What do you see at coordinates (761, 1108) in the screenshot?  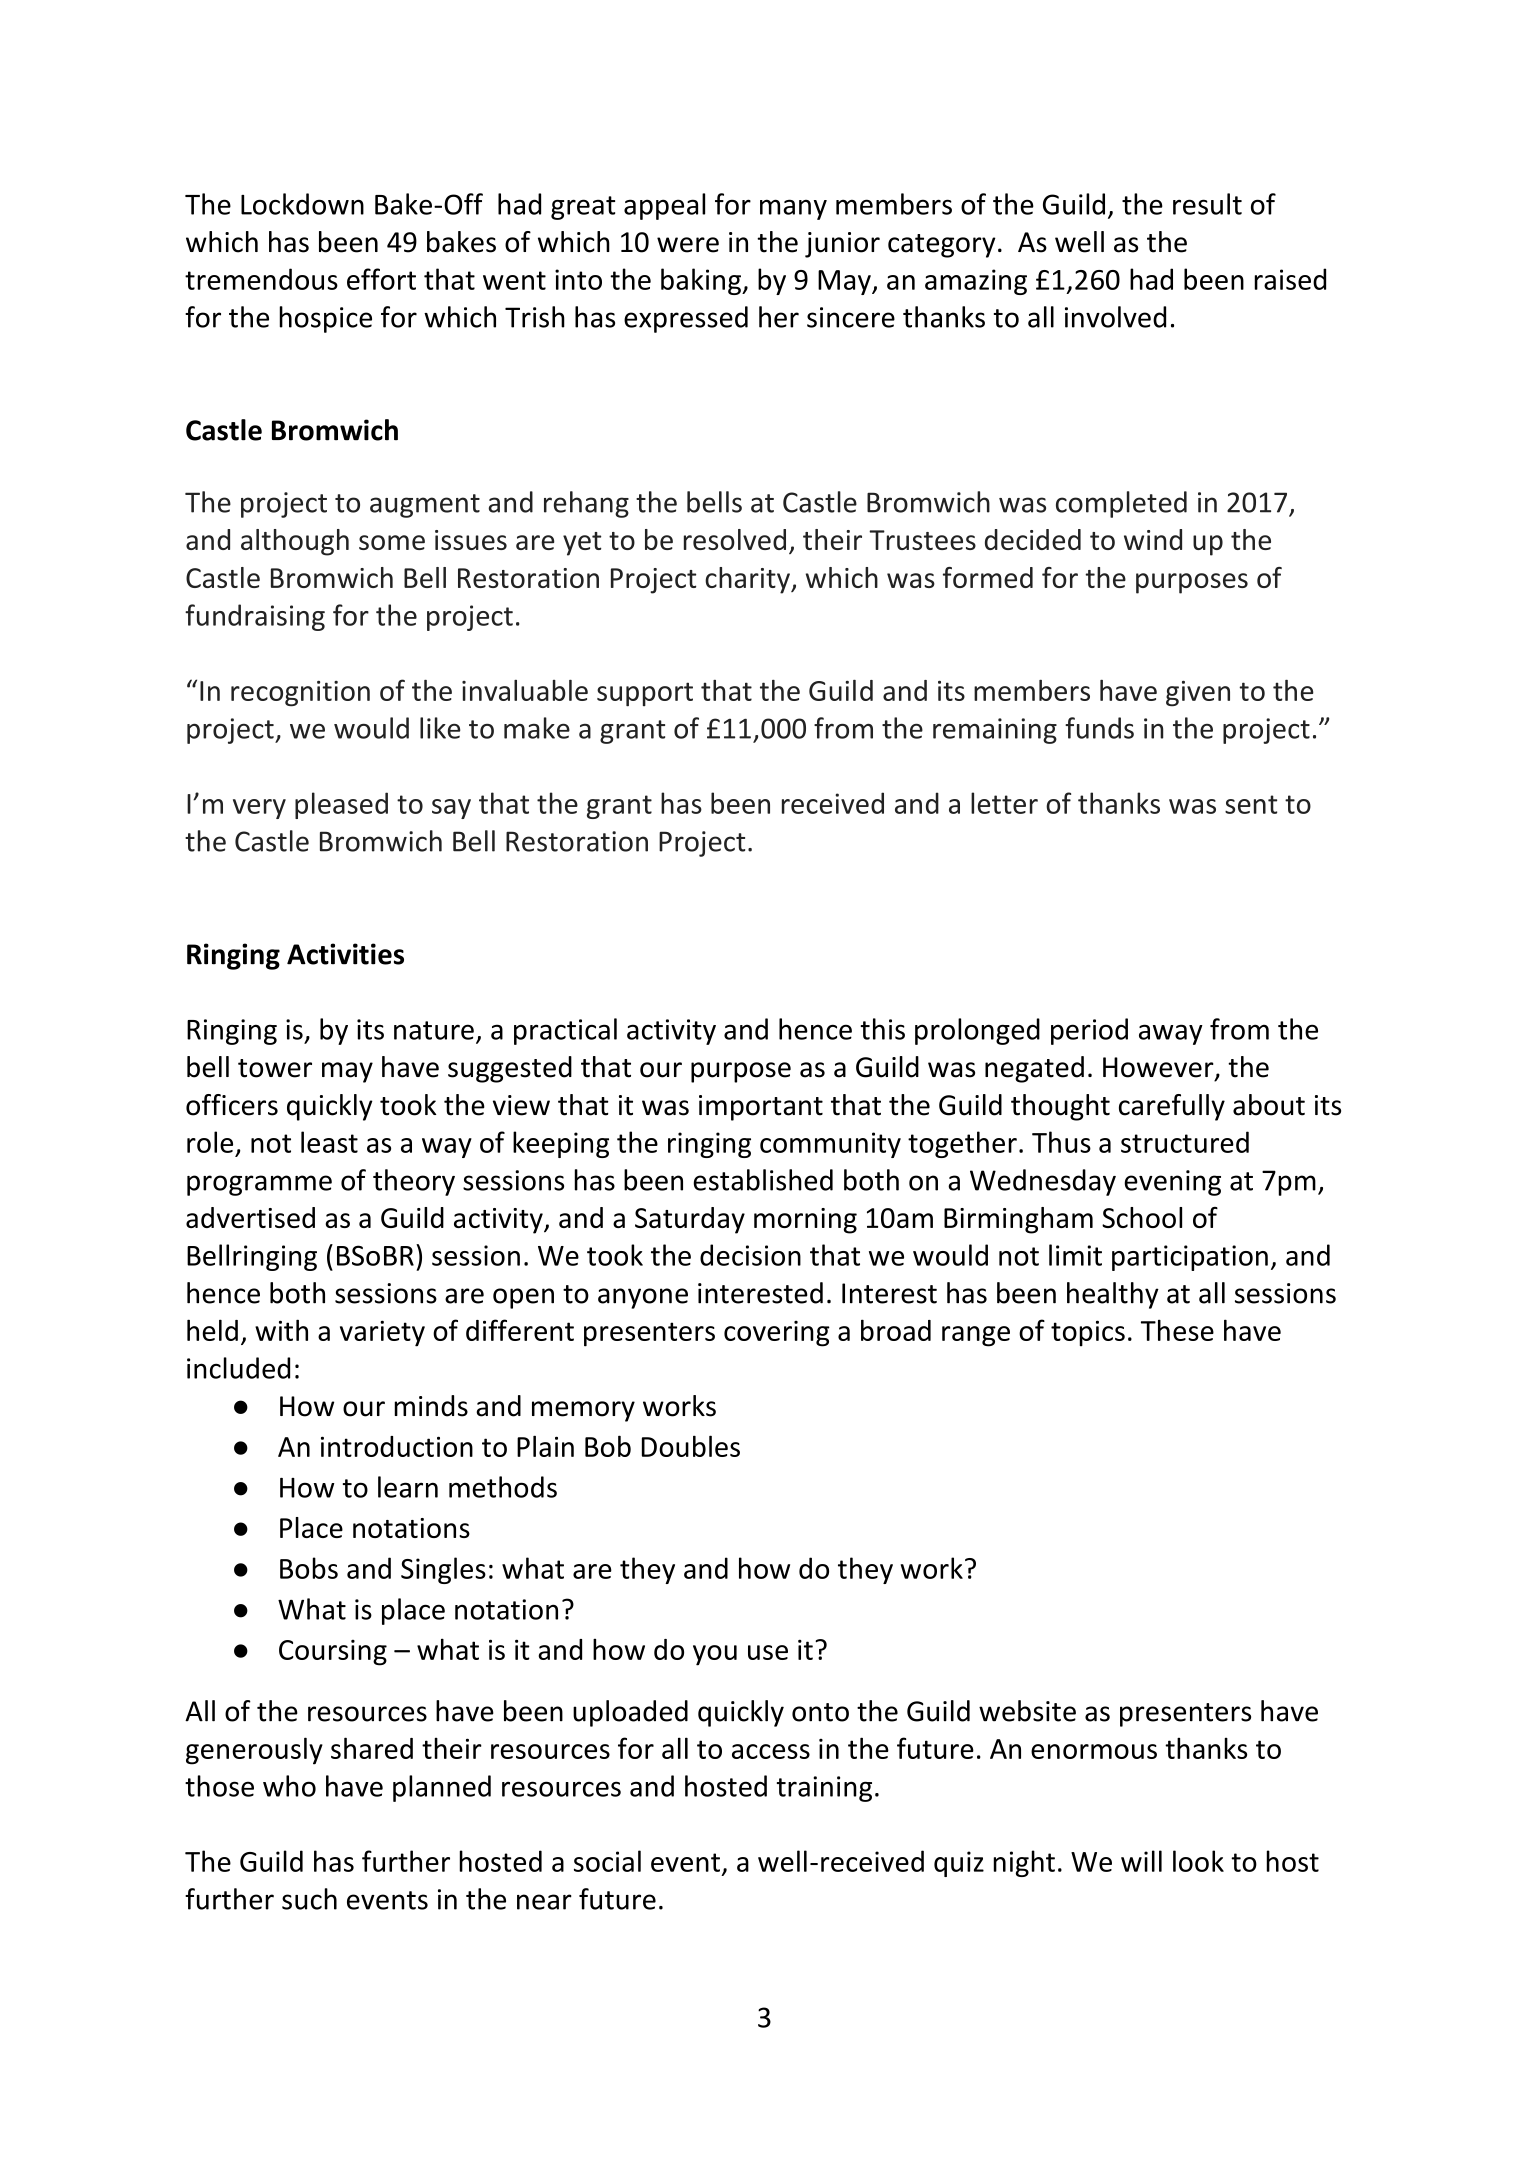 I see `important` at bounding box center [761, 1108].
